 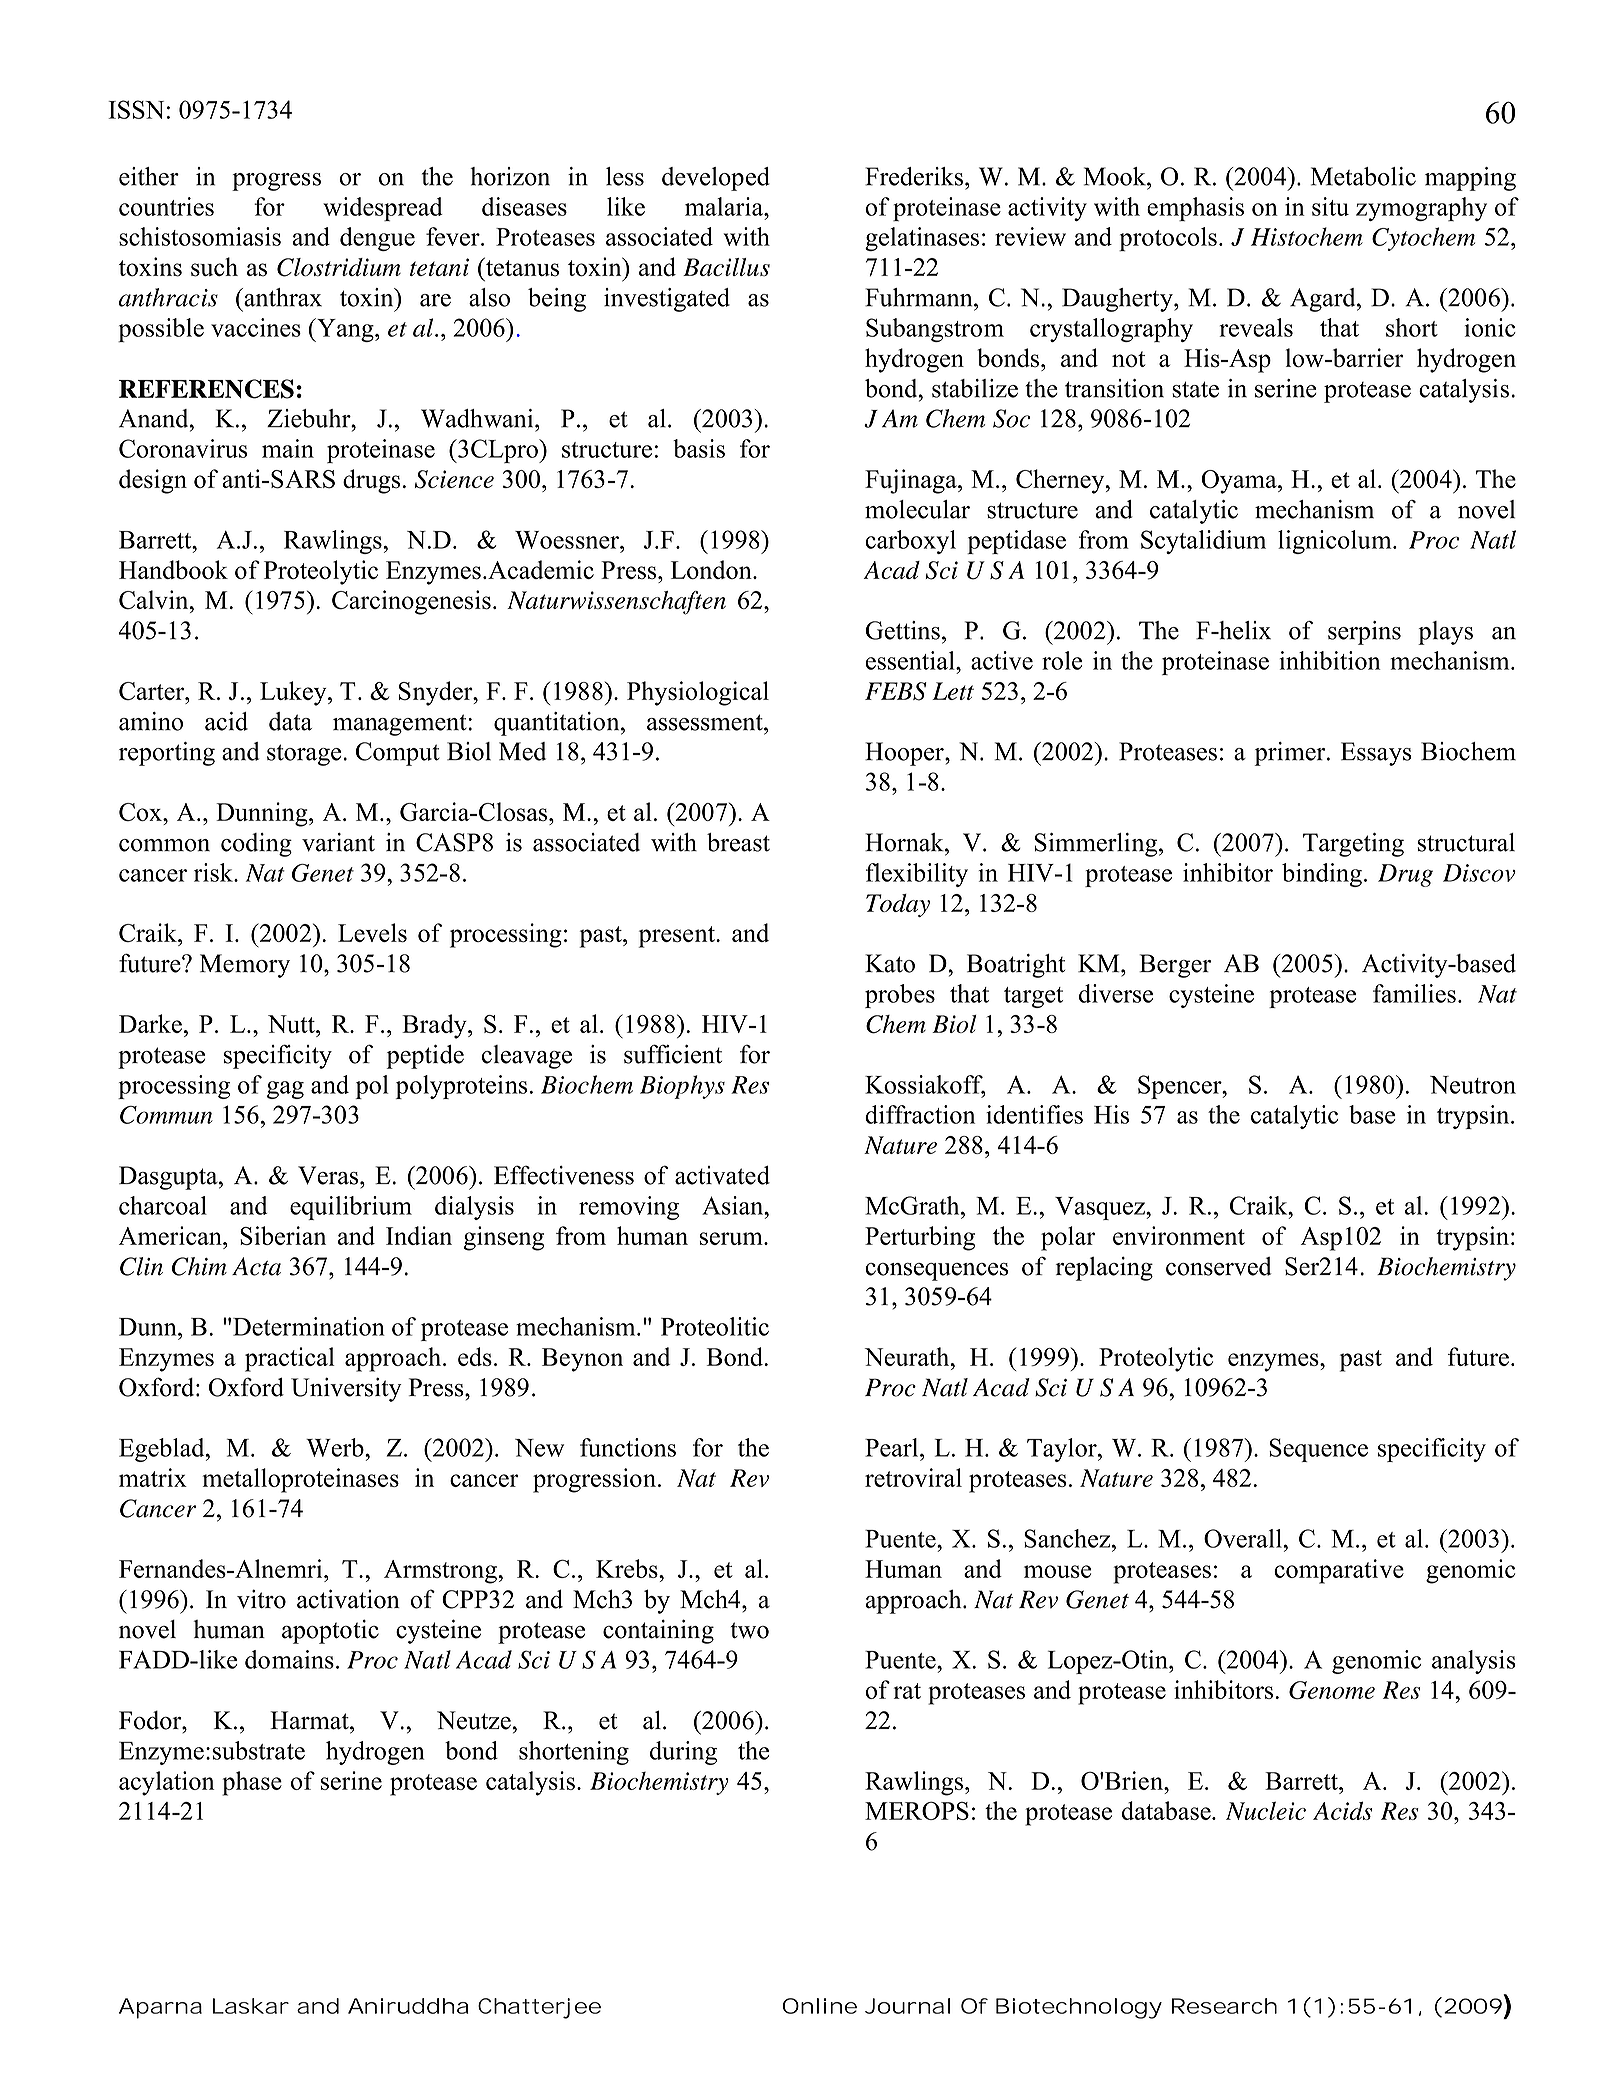 What do you see at coordinates (1219, 1266) in the document?
I see `conserved` at bounding box center [1219, 1266].
